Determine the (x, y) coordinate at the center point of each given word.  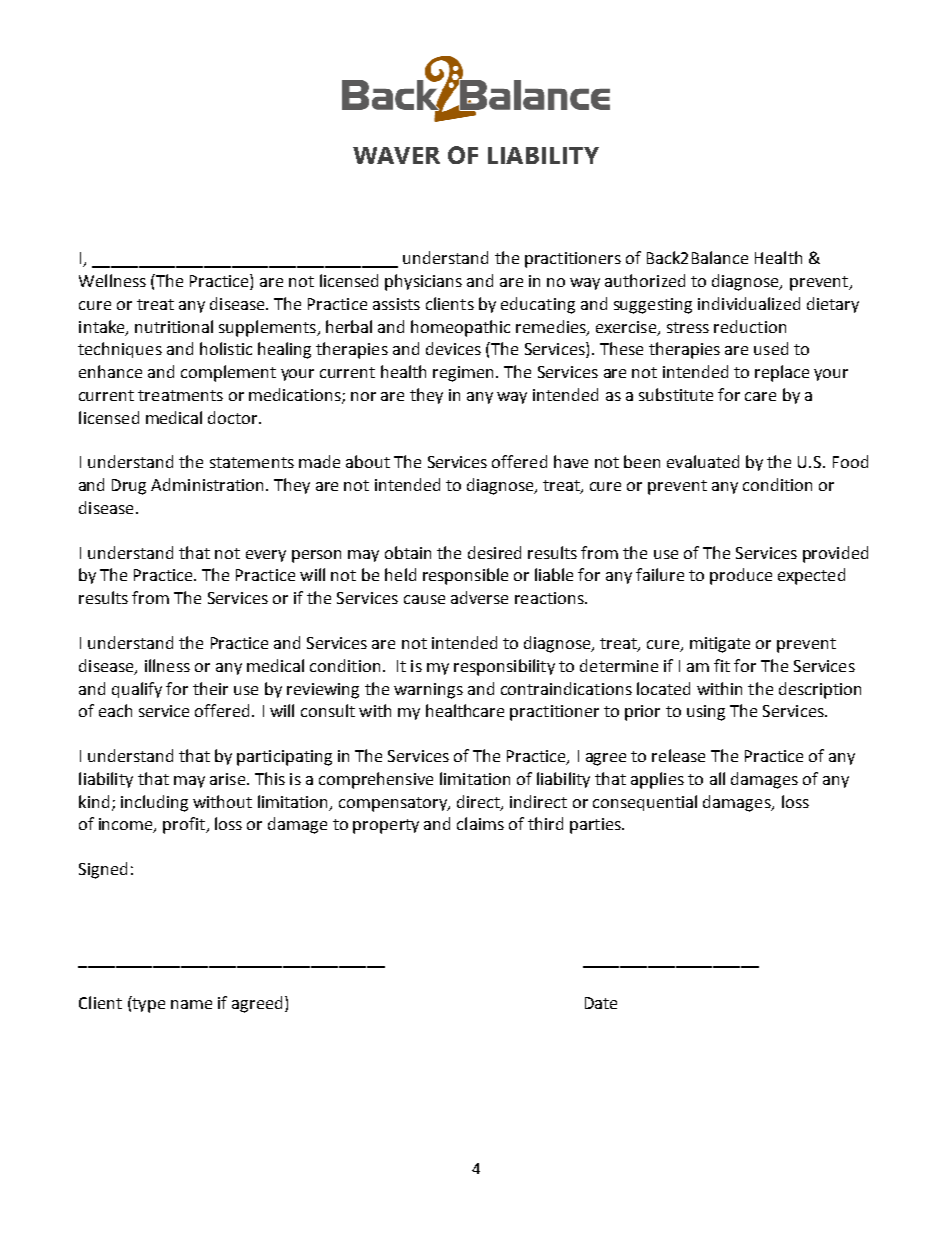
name (191, 1004)
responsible (465, 576)
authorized (645, 280)
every (266, 556)
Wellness (112, 280)
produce (741, 576)
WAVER (396, 155)
